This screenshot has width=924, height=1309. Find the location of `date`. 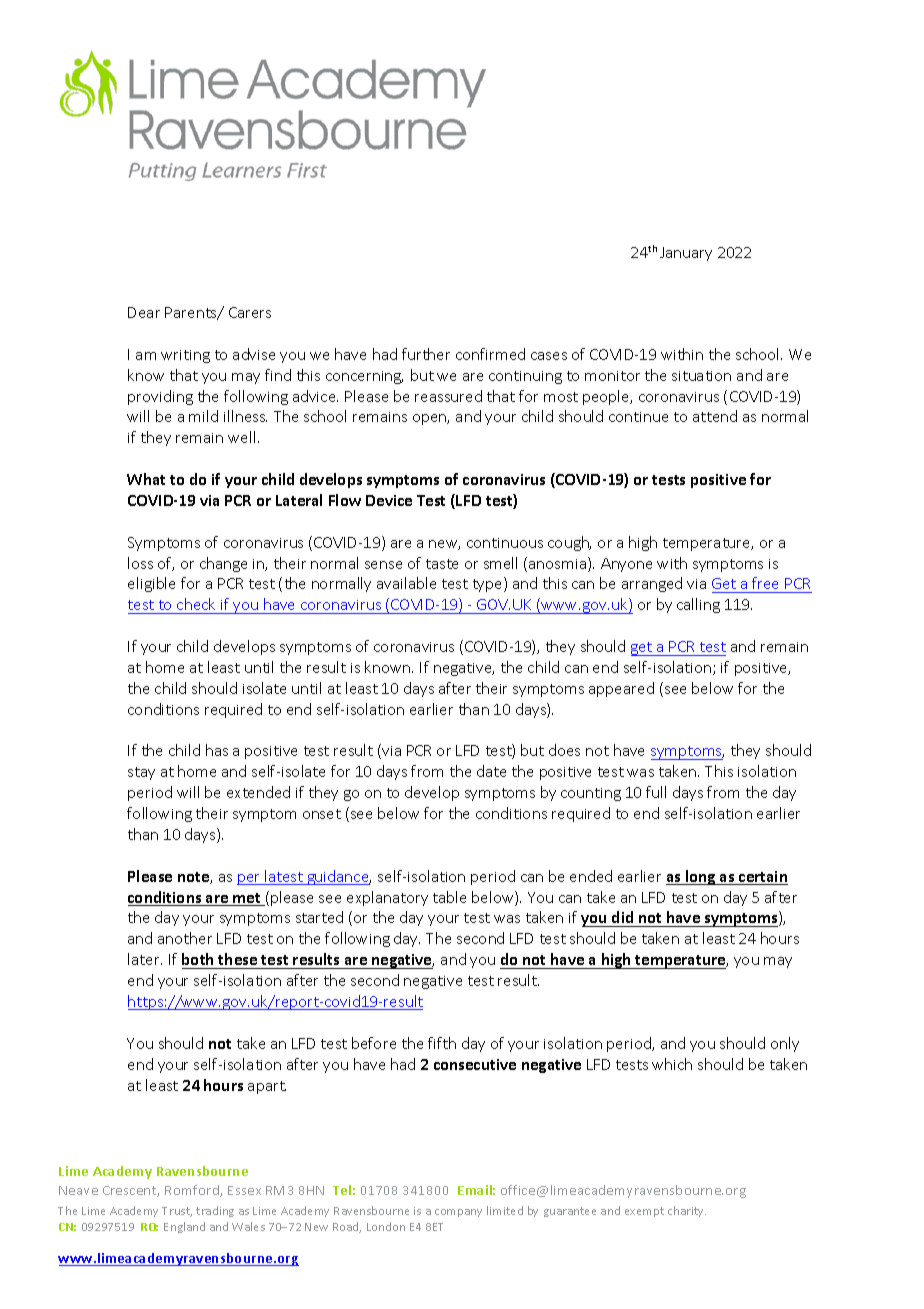

date is located at coordinates (491, 771).
